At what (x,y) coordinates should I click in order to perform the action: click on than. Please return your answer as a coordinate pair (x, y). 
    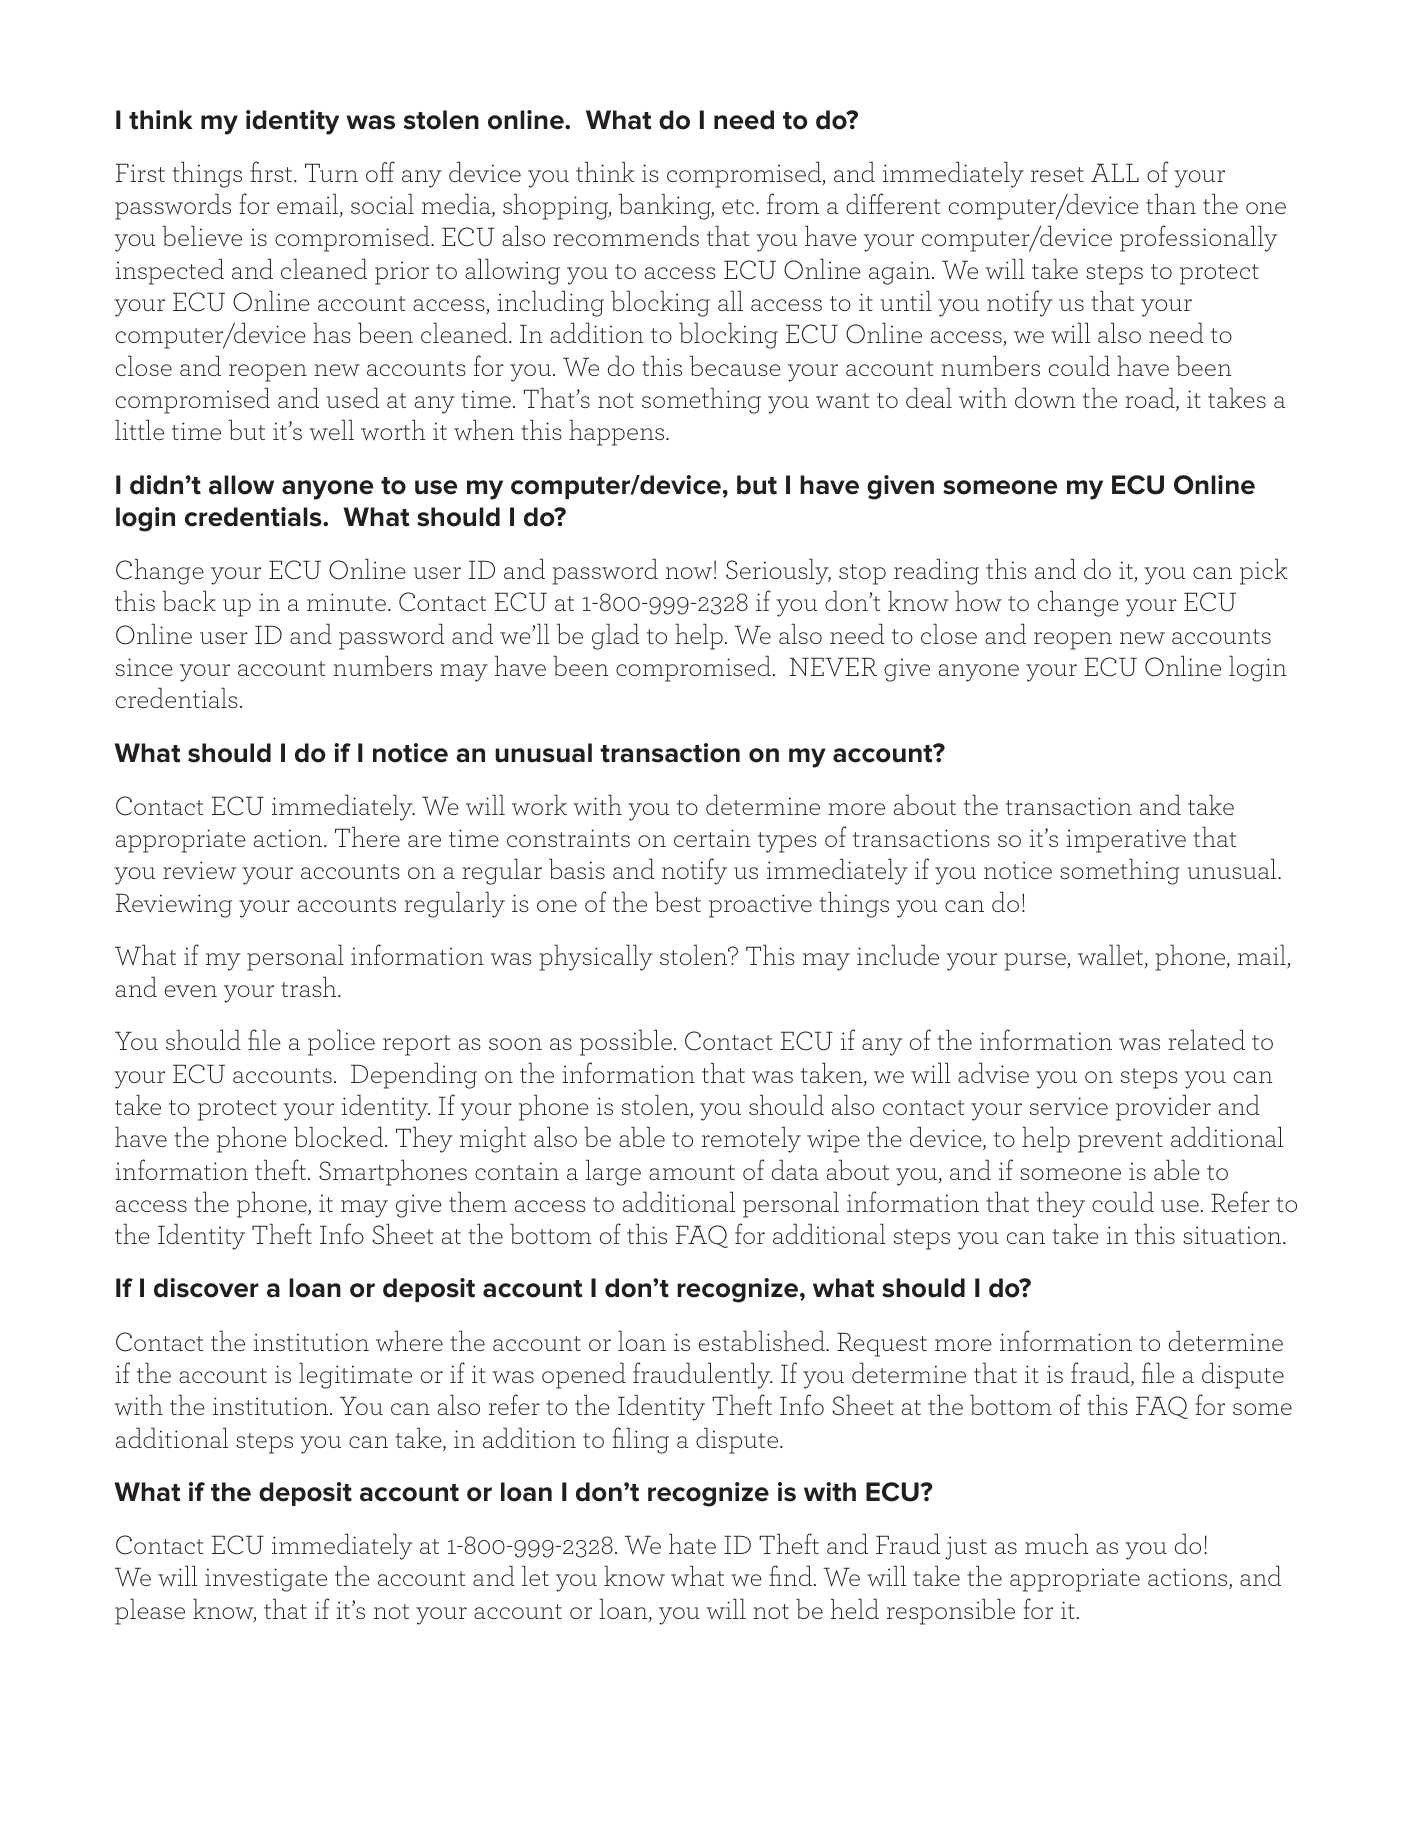
    Looking at the image, I should click on (1171, 203).
